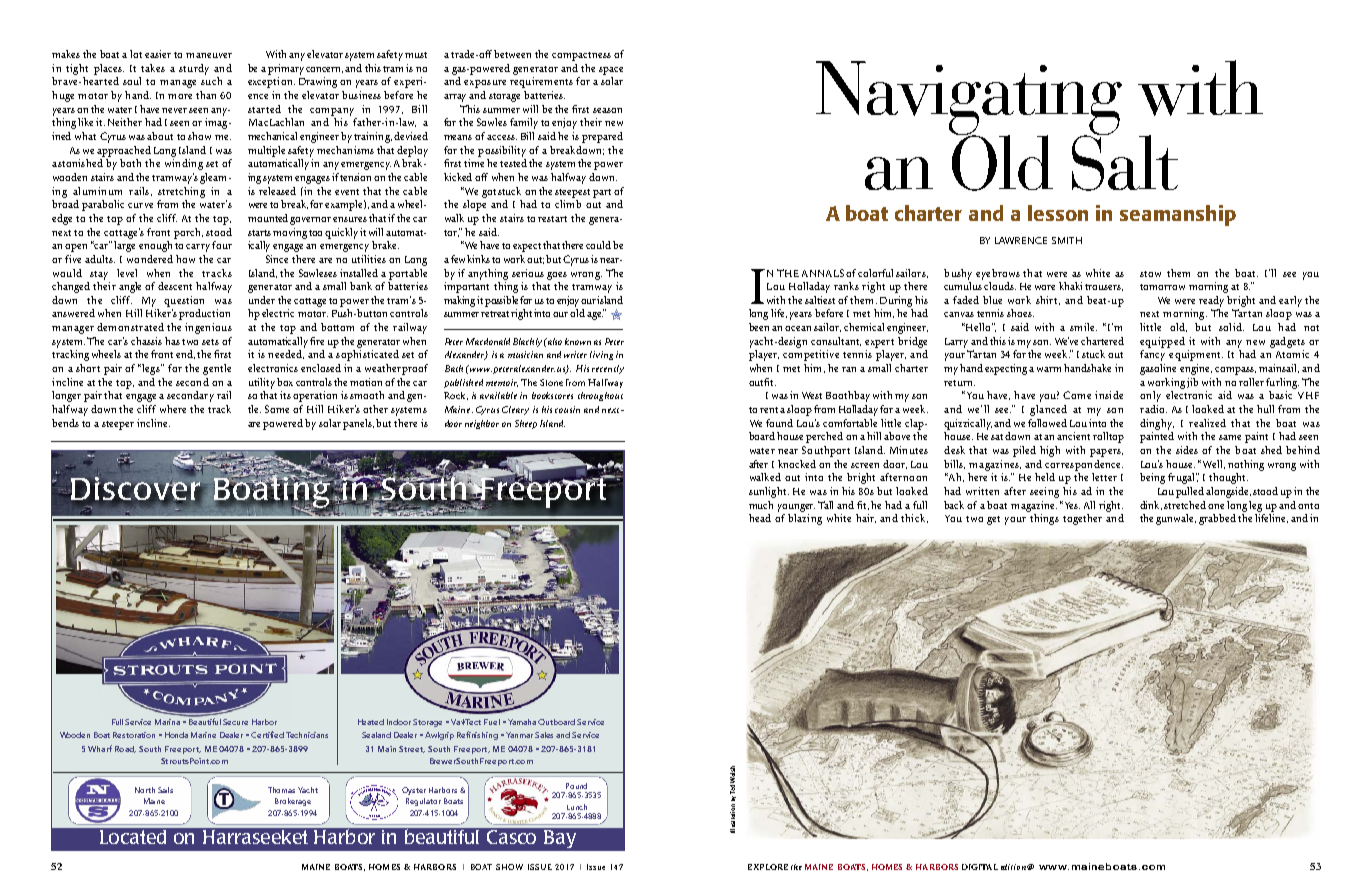 This screenshot has height=891, width=1372. I want to click on knocked, so click(797, 464).
